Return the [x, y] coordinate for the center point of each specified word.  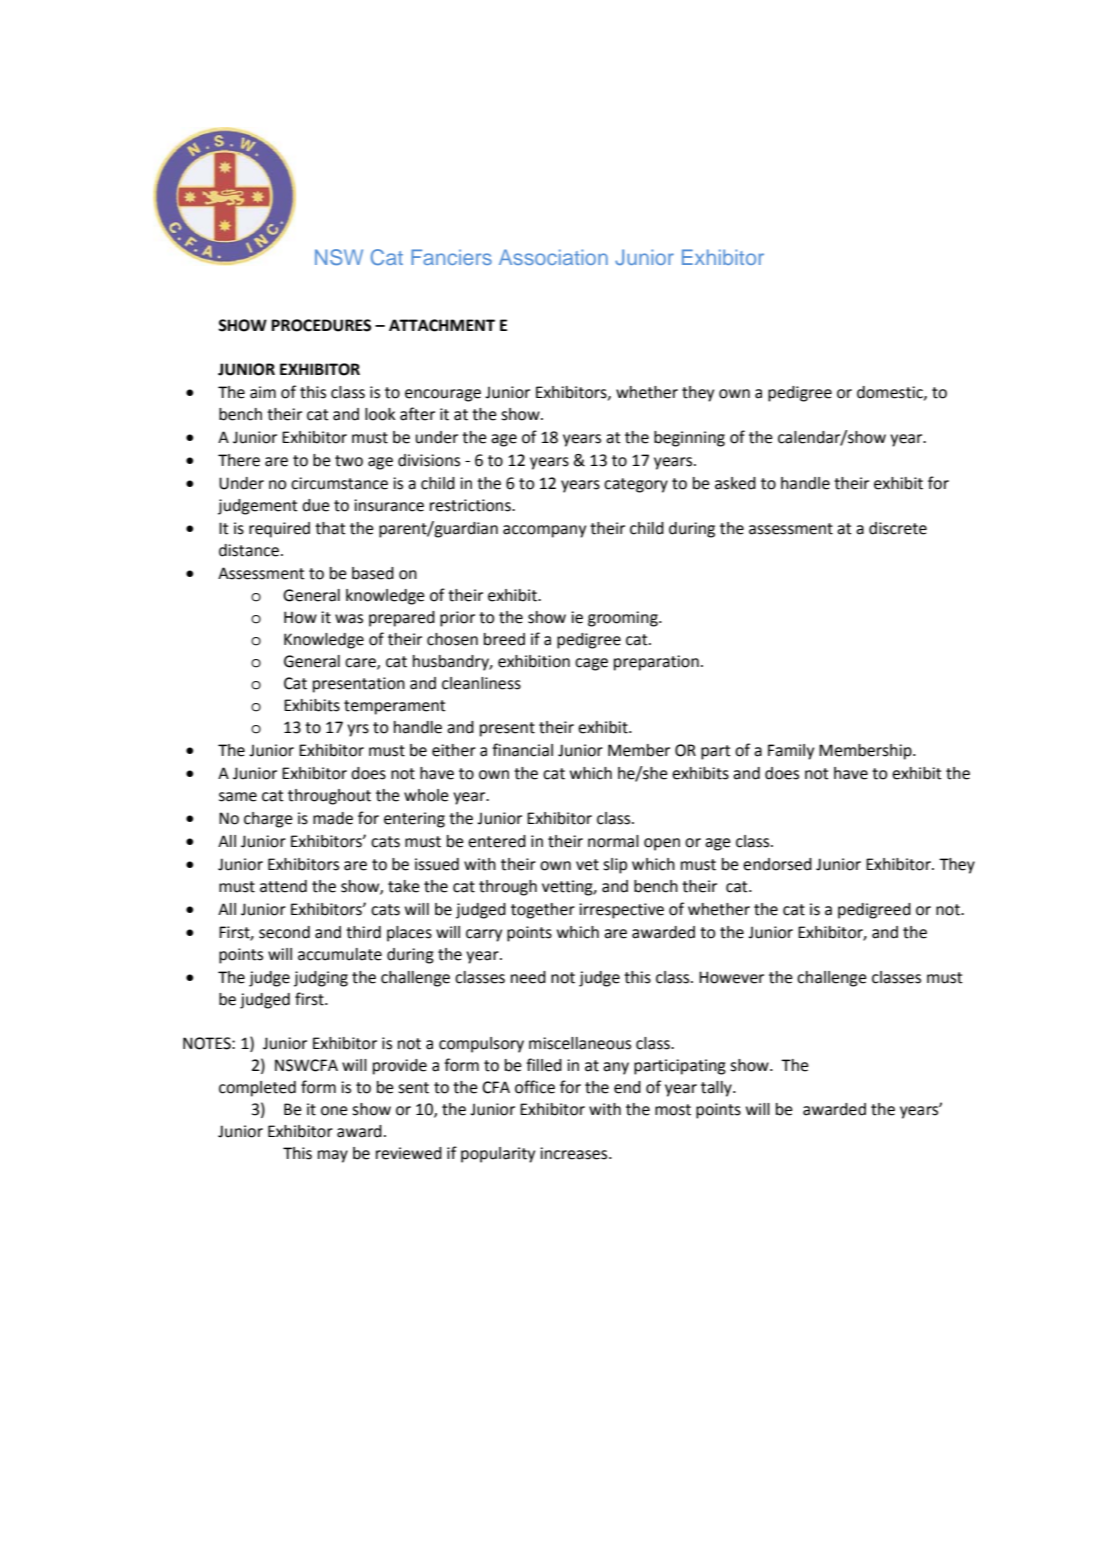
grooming [624, 619]
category [636, 485]
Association [553, 257]
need [528, 977]
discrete [898, 528]
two [349, 461]
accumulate [340, 954]
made [333, 818]
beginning [689, 439]
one [334, 1111]
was [349, 619]
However [731, 977]
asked [735, 483]
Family [791, 752]
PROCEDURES [321, 325]
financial [522, 750]
